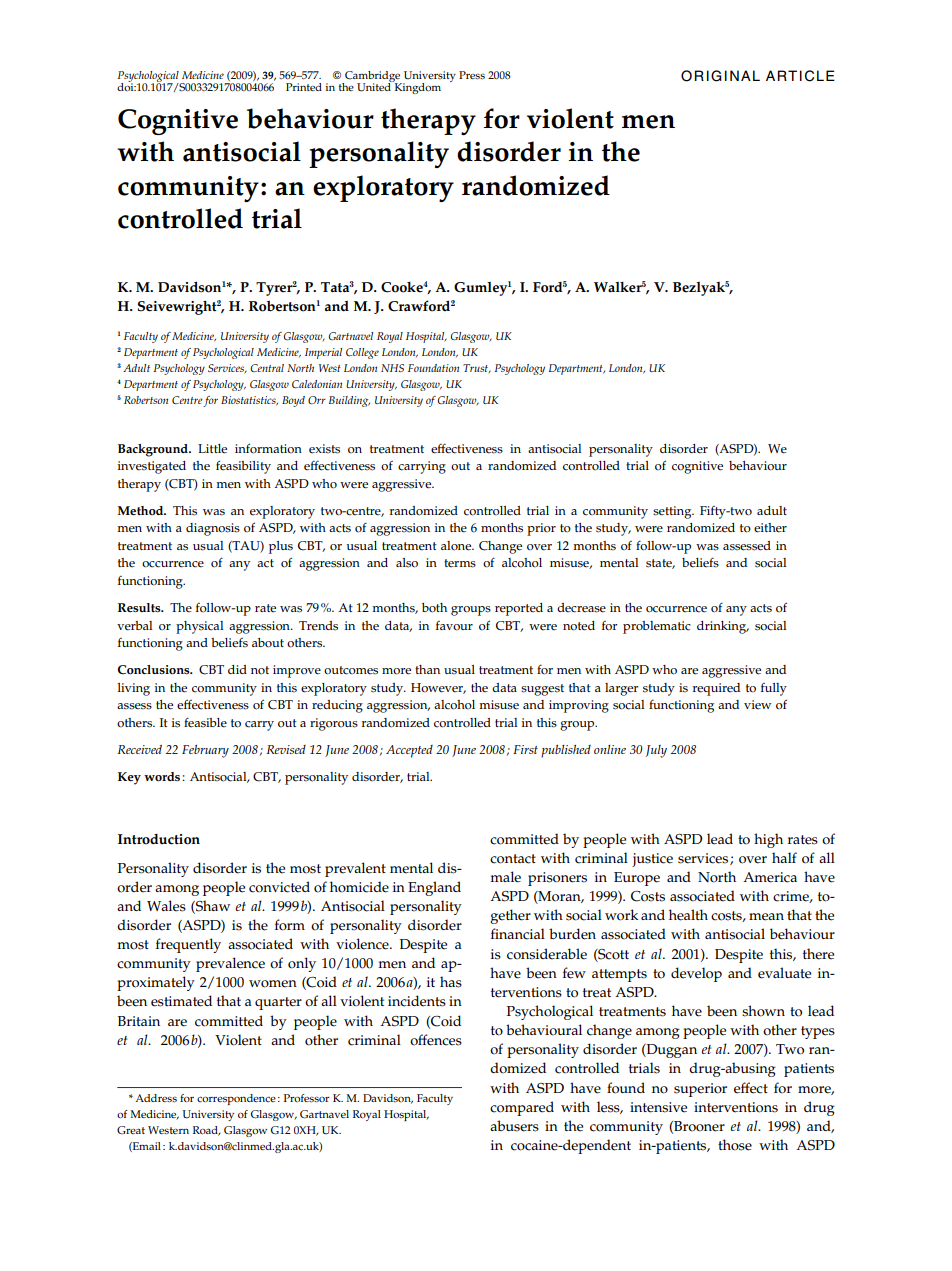 The height and width of the screenshot is (1271, 952). Describe the element at coordinates (514, 1126) in the screenshot. I see `abusers` at that location.
